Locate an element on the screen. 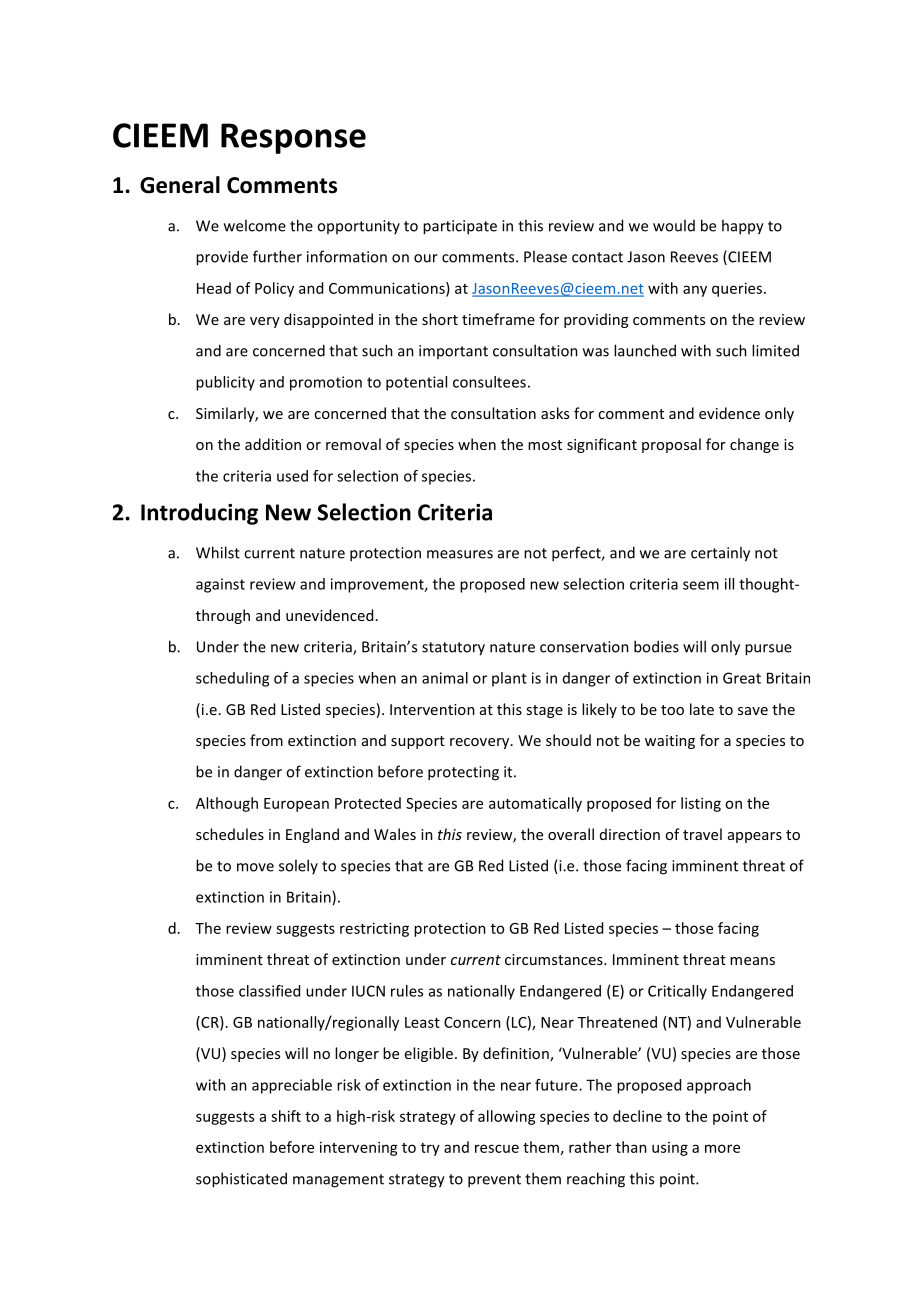 This screenshot has height=1308, width=924. would is located at coordinates (674, 225).
